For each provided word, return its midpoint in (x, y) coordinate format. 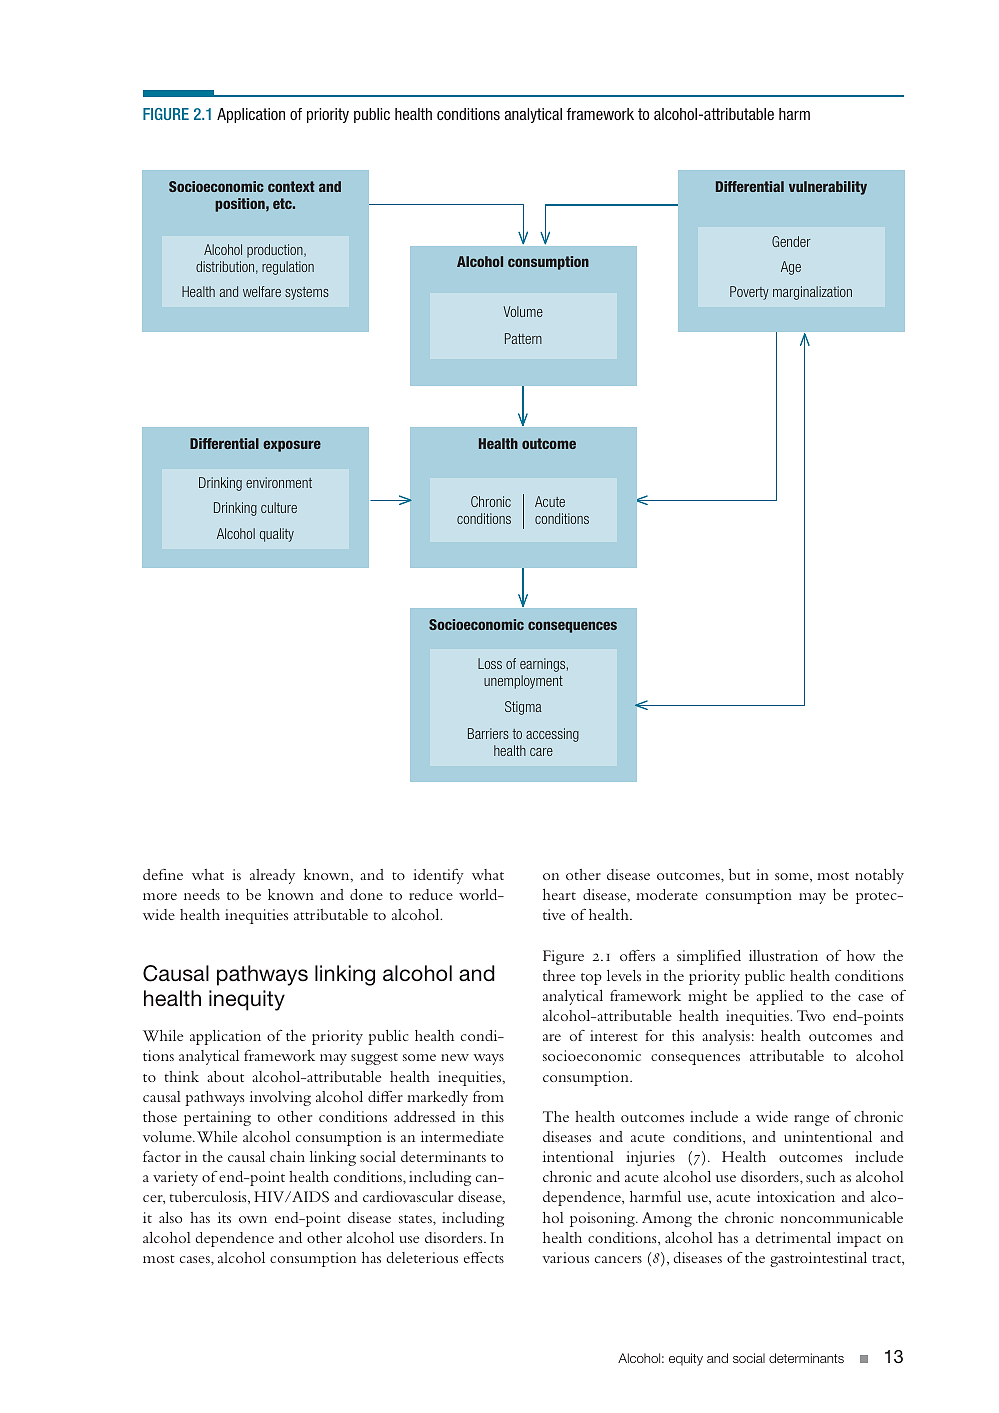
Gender (791, 241)
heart (559, 894)
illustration (783, 955)
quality (277, 535)
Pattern (523, 338)
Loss (490, 663)
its (224, 1217)
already (272, 876)
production (276, 251)
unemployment (523, 682)
